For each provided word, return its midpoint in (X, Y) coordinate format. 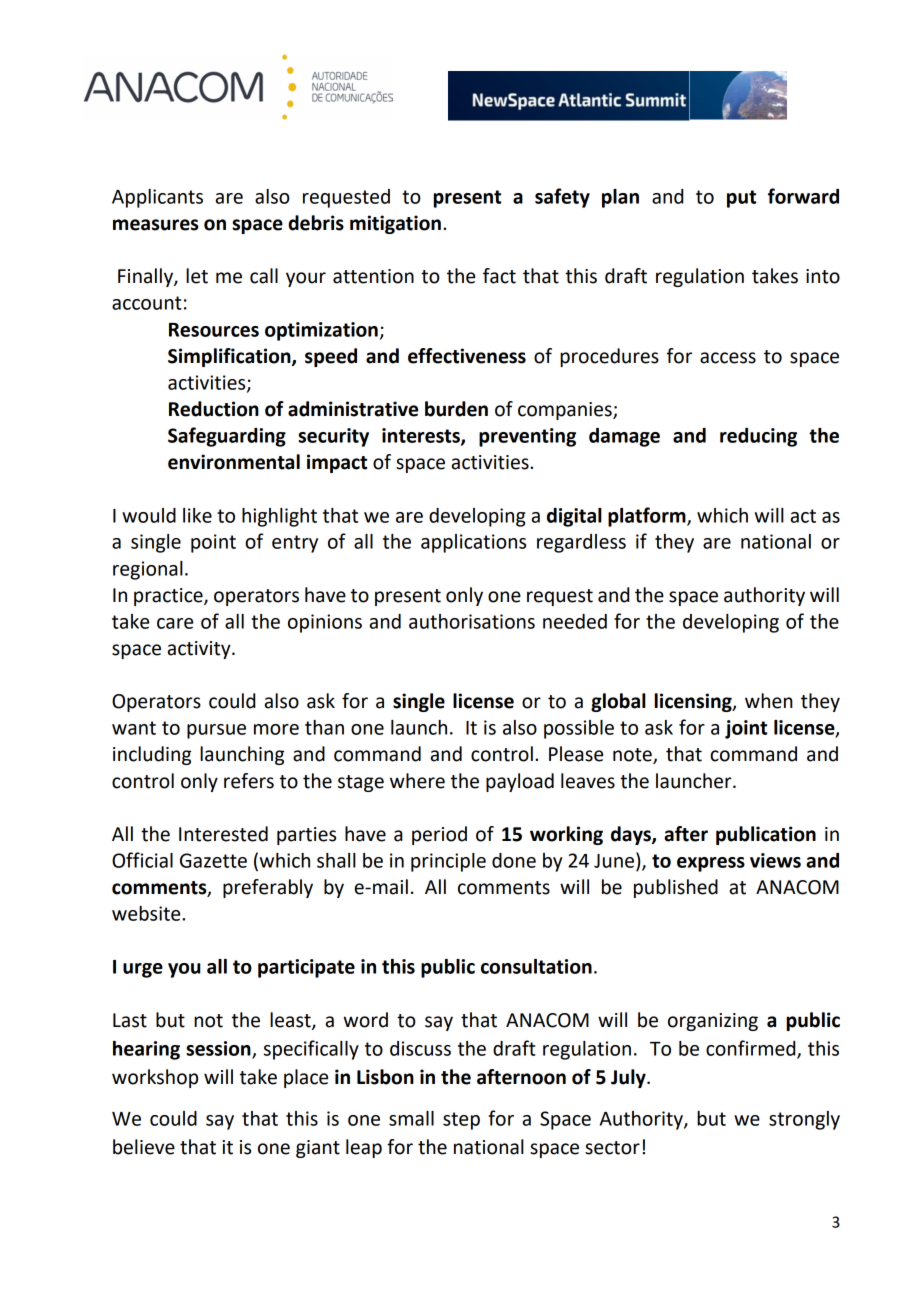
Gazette (213, 860)
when (769, 701)
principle (448, 862)
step (461, 1121)
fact (499, 276)
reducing (758, 437)
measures (155, 225)
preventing (527, 437)
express (711, 864)
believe (144, 1147)
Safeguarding (227, 437)
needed (575, 621)
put (741, 199)
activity (200, 650)
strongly (804, 1120)
